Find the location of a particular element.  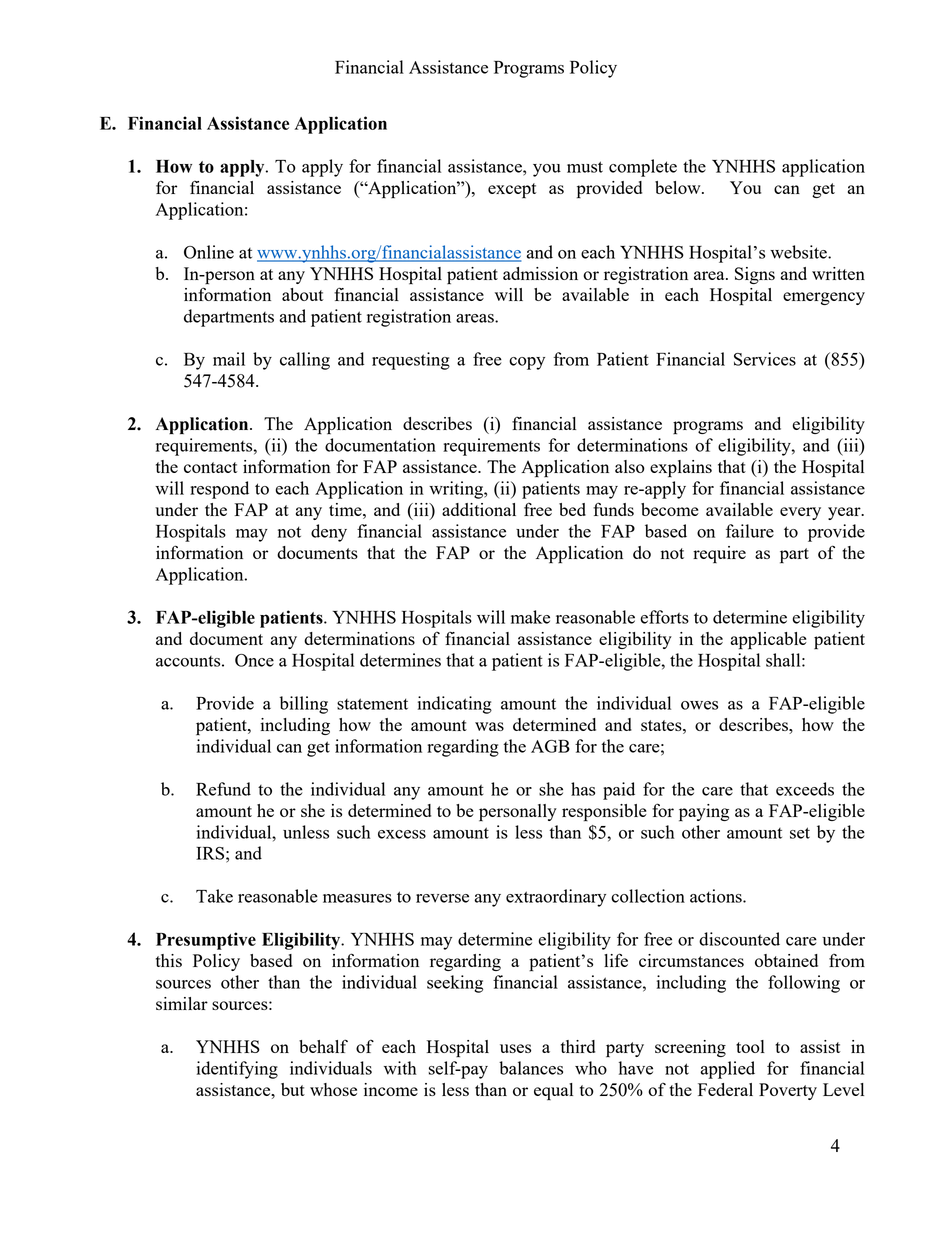

identifying is located at coordinates (237, 1070).
